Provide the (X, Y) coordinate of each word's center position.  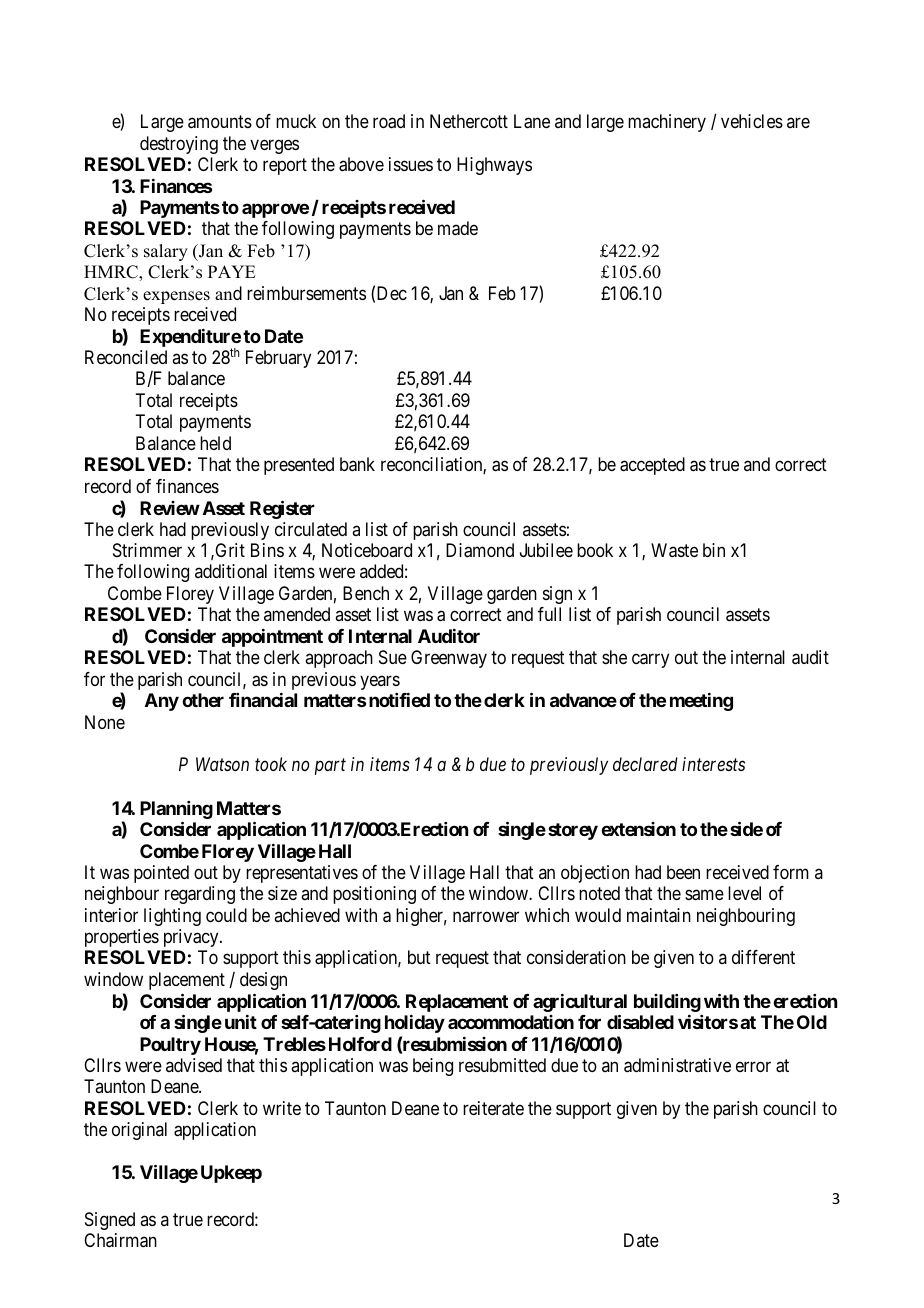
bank (357, 464)
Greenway (449, 659)
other (203, 700)
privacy (192, 938)
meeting (701, 702)
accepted (652, 466)
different (763, 957)
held (215, 443)
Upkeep (231, 1174)
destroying (179, 145)
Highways (494, 166)
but (419, 957)
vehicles (752, 121)
